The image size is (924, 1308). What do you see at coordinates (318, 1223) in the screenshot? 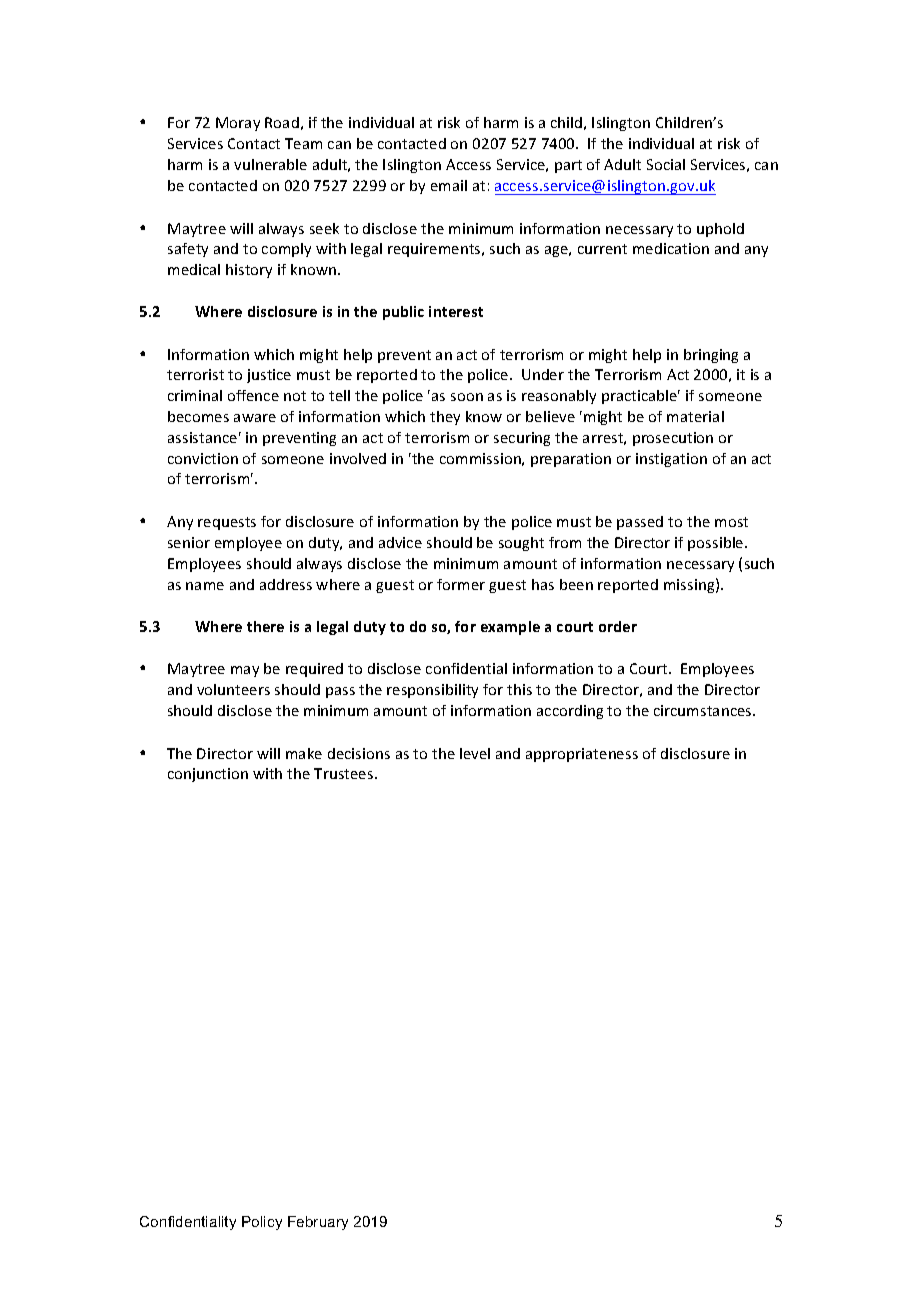
I see `February` at bounding box center [318, 1223].
